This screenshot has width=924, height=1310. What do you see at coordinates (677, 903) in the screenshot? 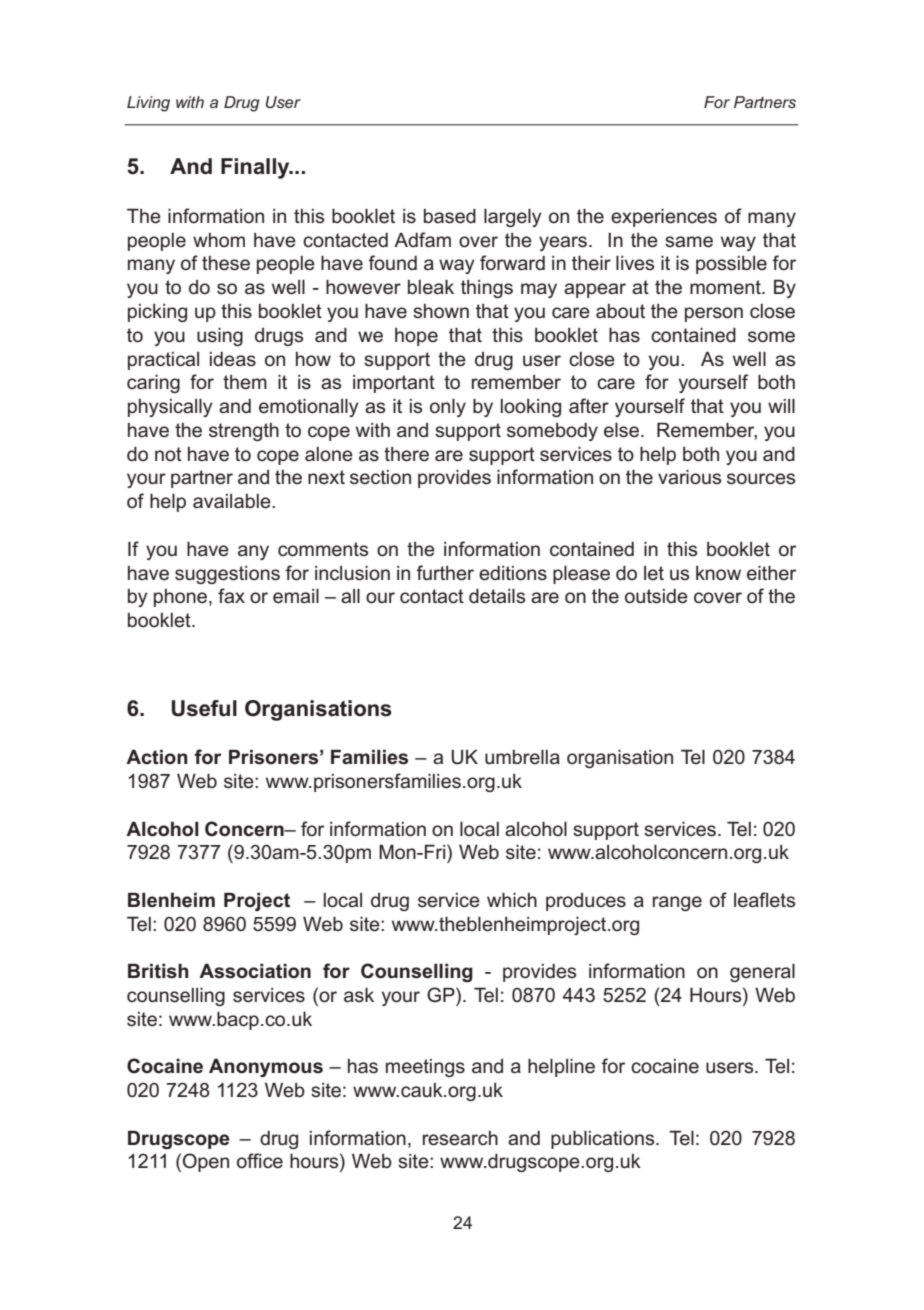
I see `range` at bounding box center [677, 903].
